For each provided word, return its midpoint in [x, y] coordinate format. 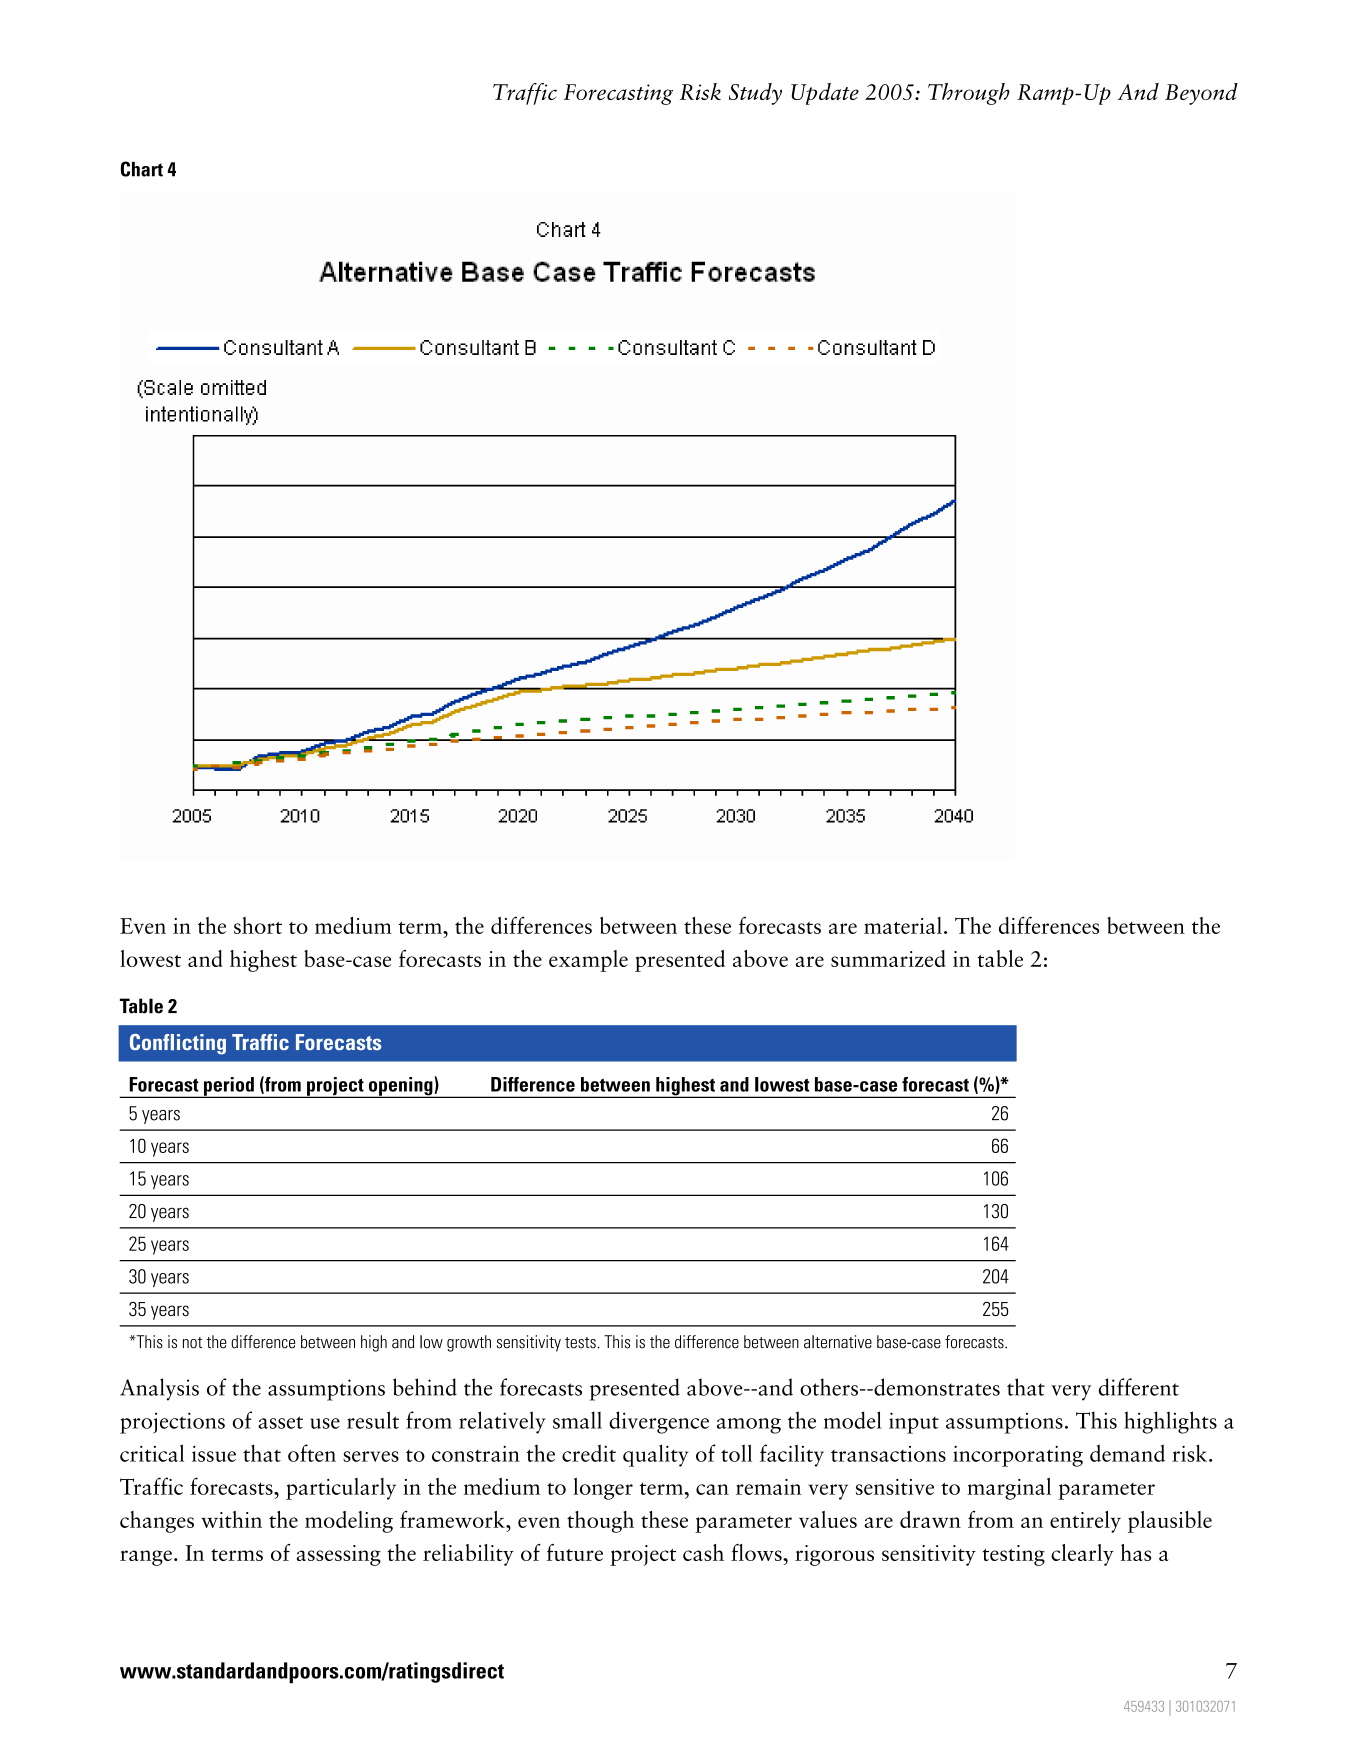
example [588, 961]
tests [581, 1343]
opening [400, 1087]
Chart [142, 169]
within [231, 1519]
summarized [888, 958]
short [258, 925]
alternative [838, 1342]
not [192, 1343]
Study [755, 94]
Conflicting [178, 1044]
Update [825, 94]
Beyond [1201, 94]
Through [969, 94]
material [903, 925]
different [1139, 1387]
